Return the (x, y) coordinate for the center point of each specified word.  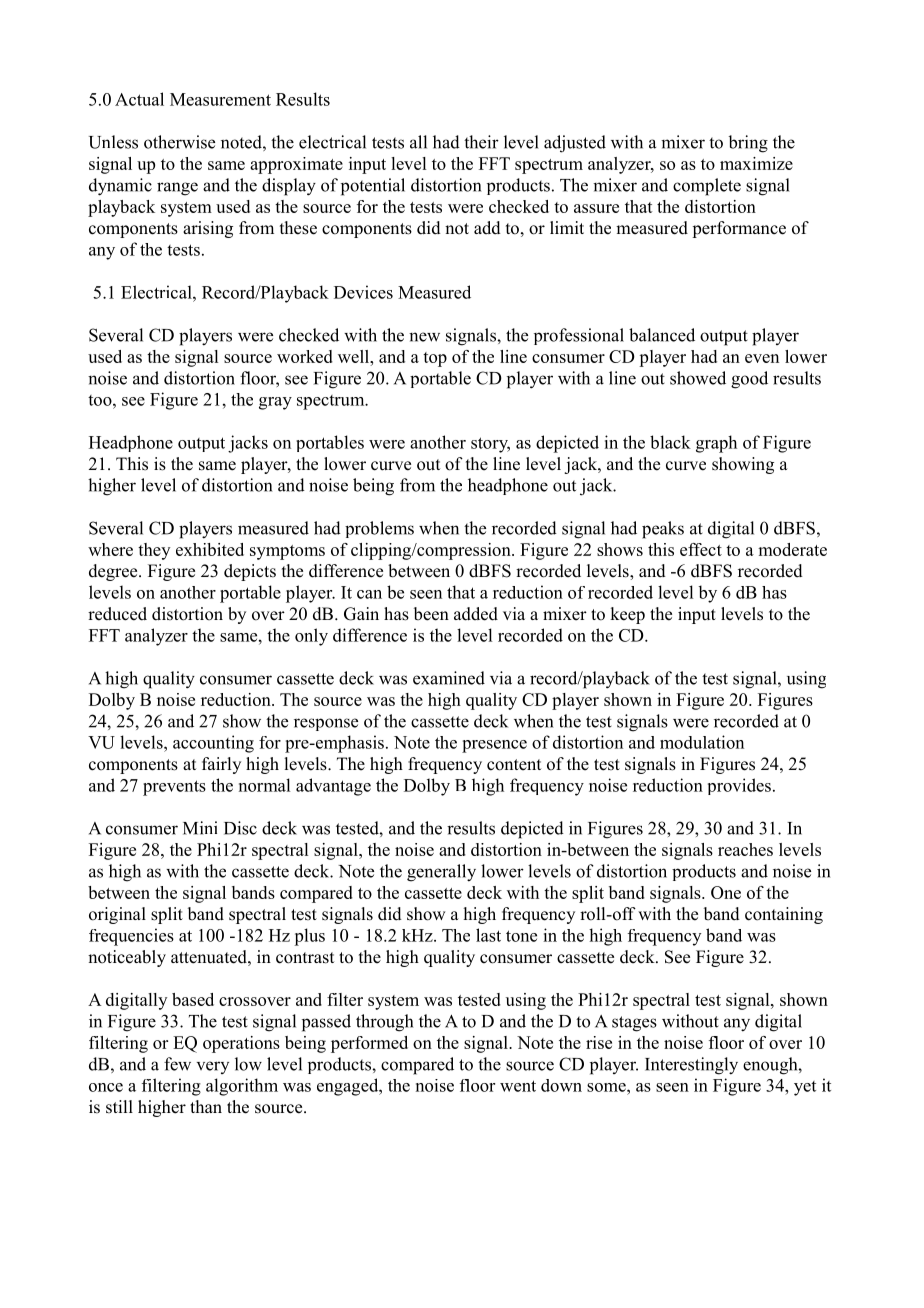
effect (701, 549)
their (481, 142)
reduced (117, 614)
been (431, 614)
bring (748, 144)
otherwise (179, 142)
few (177, 1064)
